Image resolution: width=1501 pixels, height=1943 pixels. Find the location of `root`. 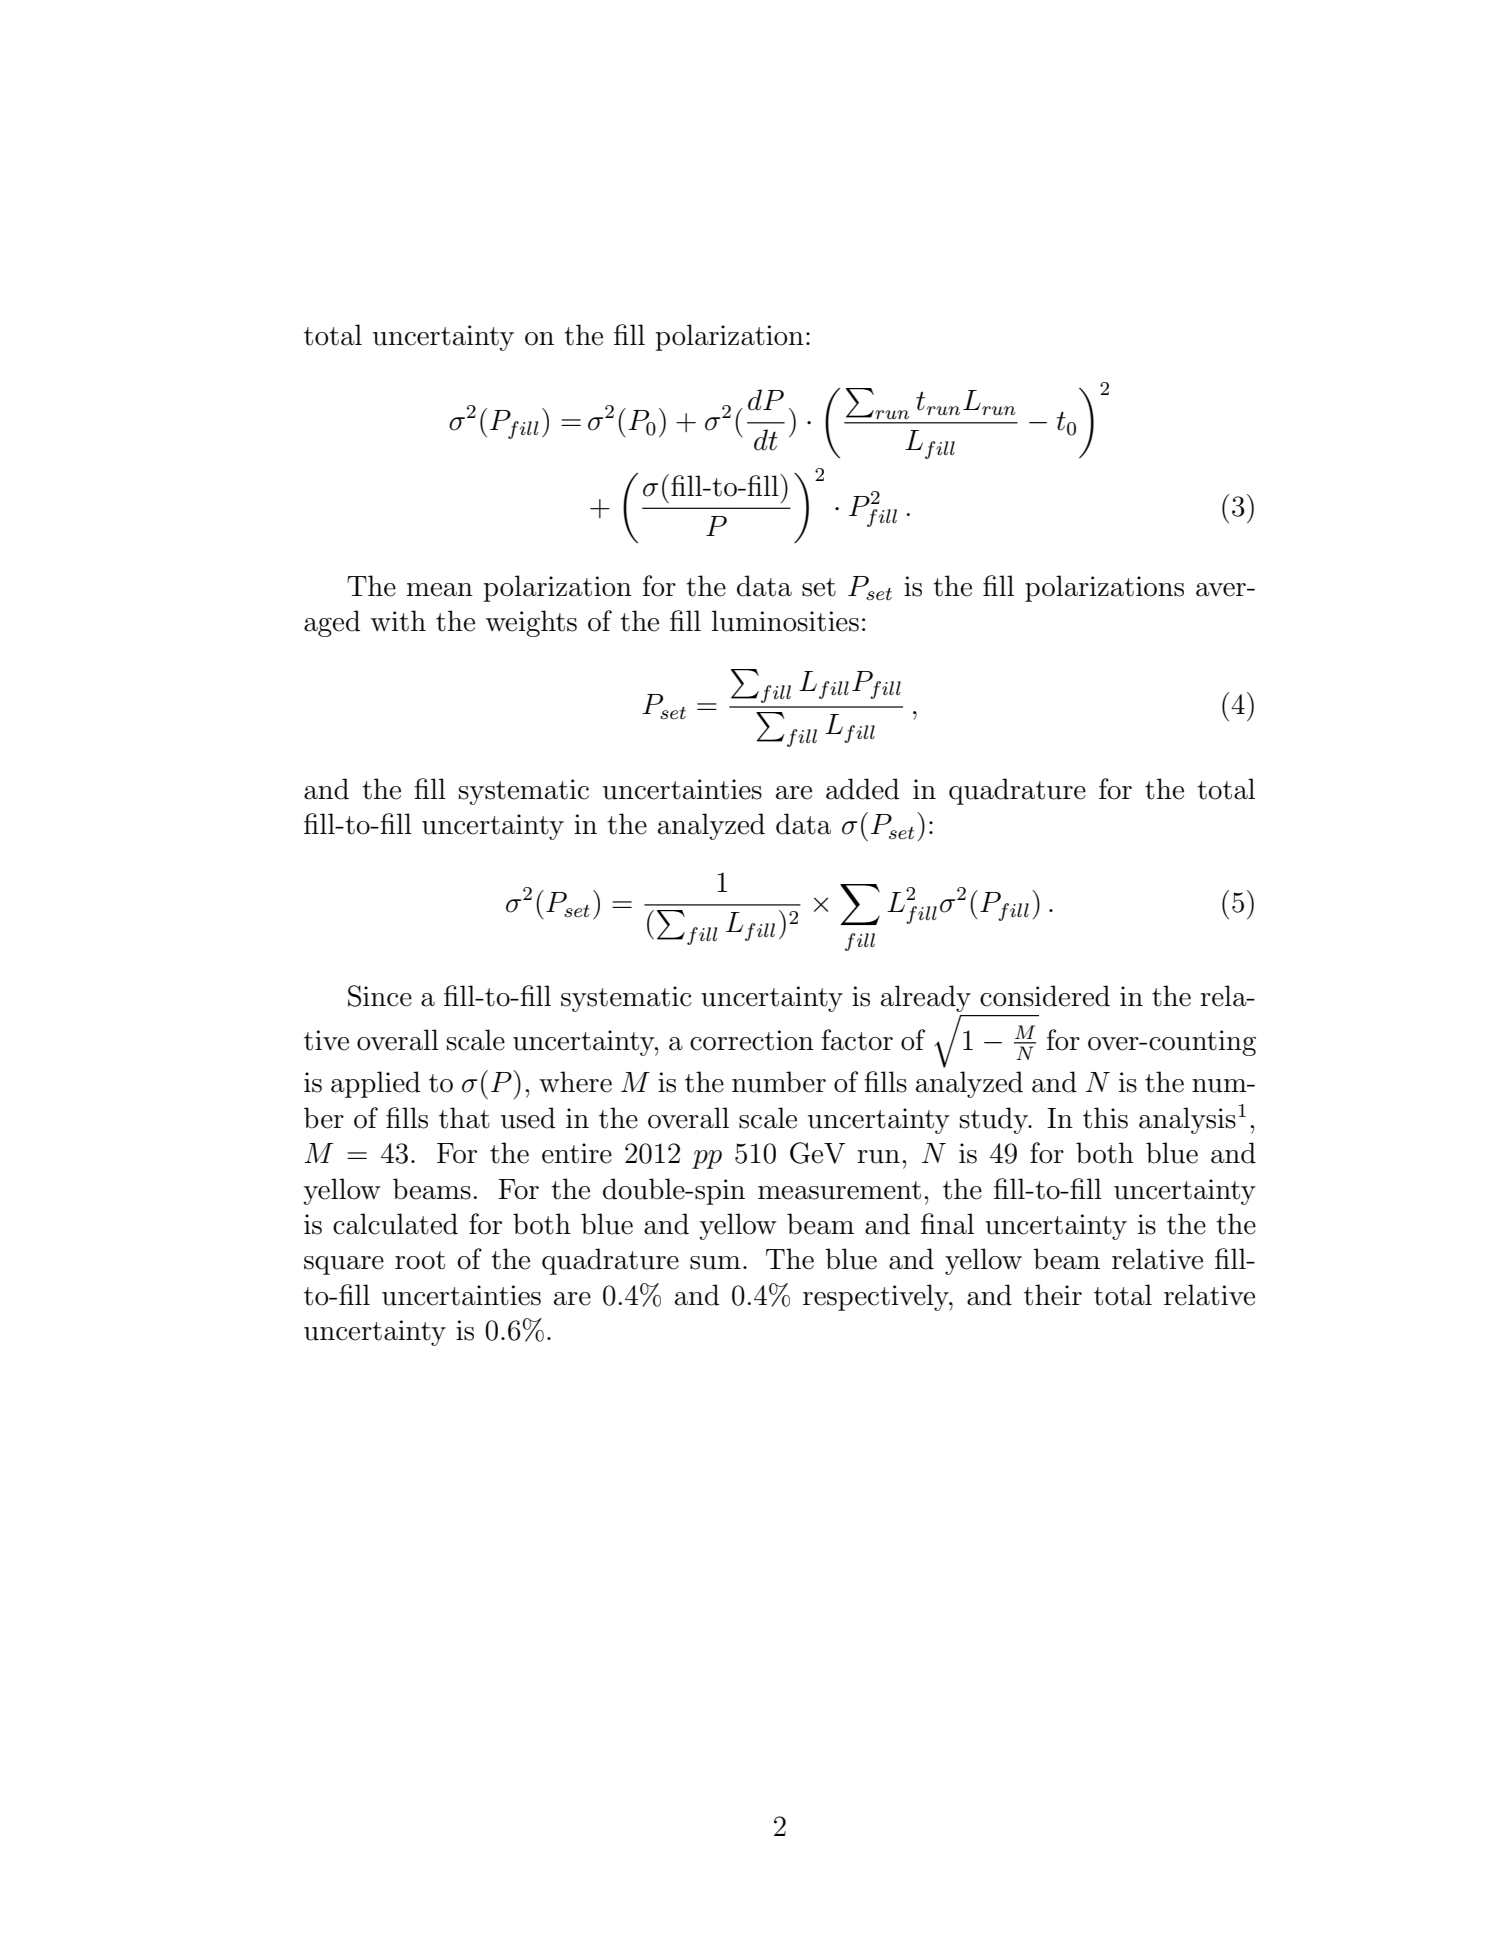

root is located at coordinates (420, 1260).
